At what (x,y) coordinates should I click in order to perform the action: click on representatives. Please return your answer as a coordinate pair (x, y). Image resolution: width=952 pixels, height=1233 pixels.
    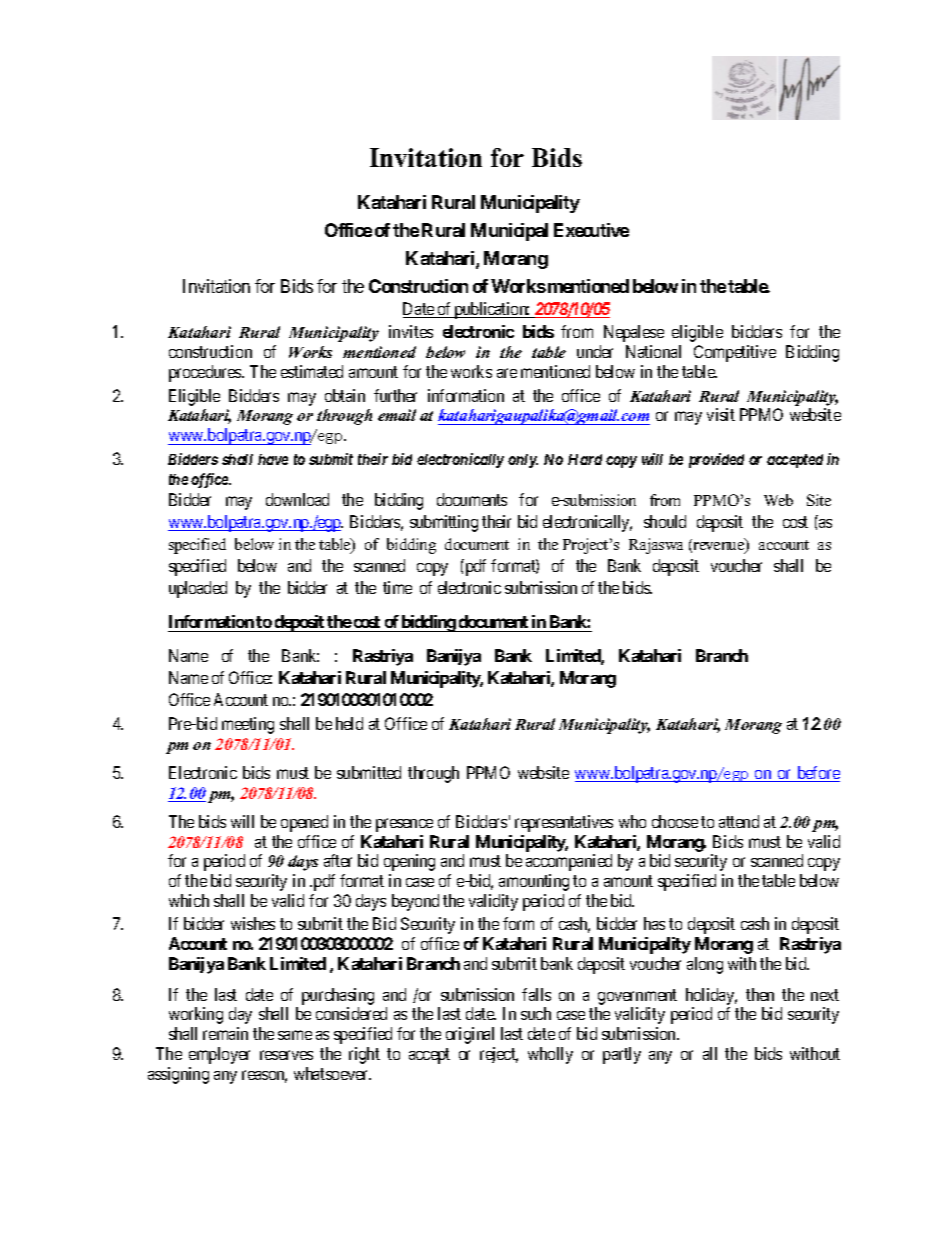
    Looking at the image, I should click on (564, 823).
